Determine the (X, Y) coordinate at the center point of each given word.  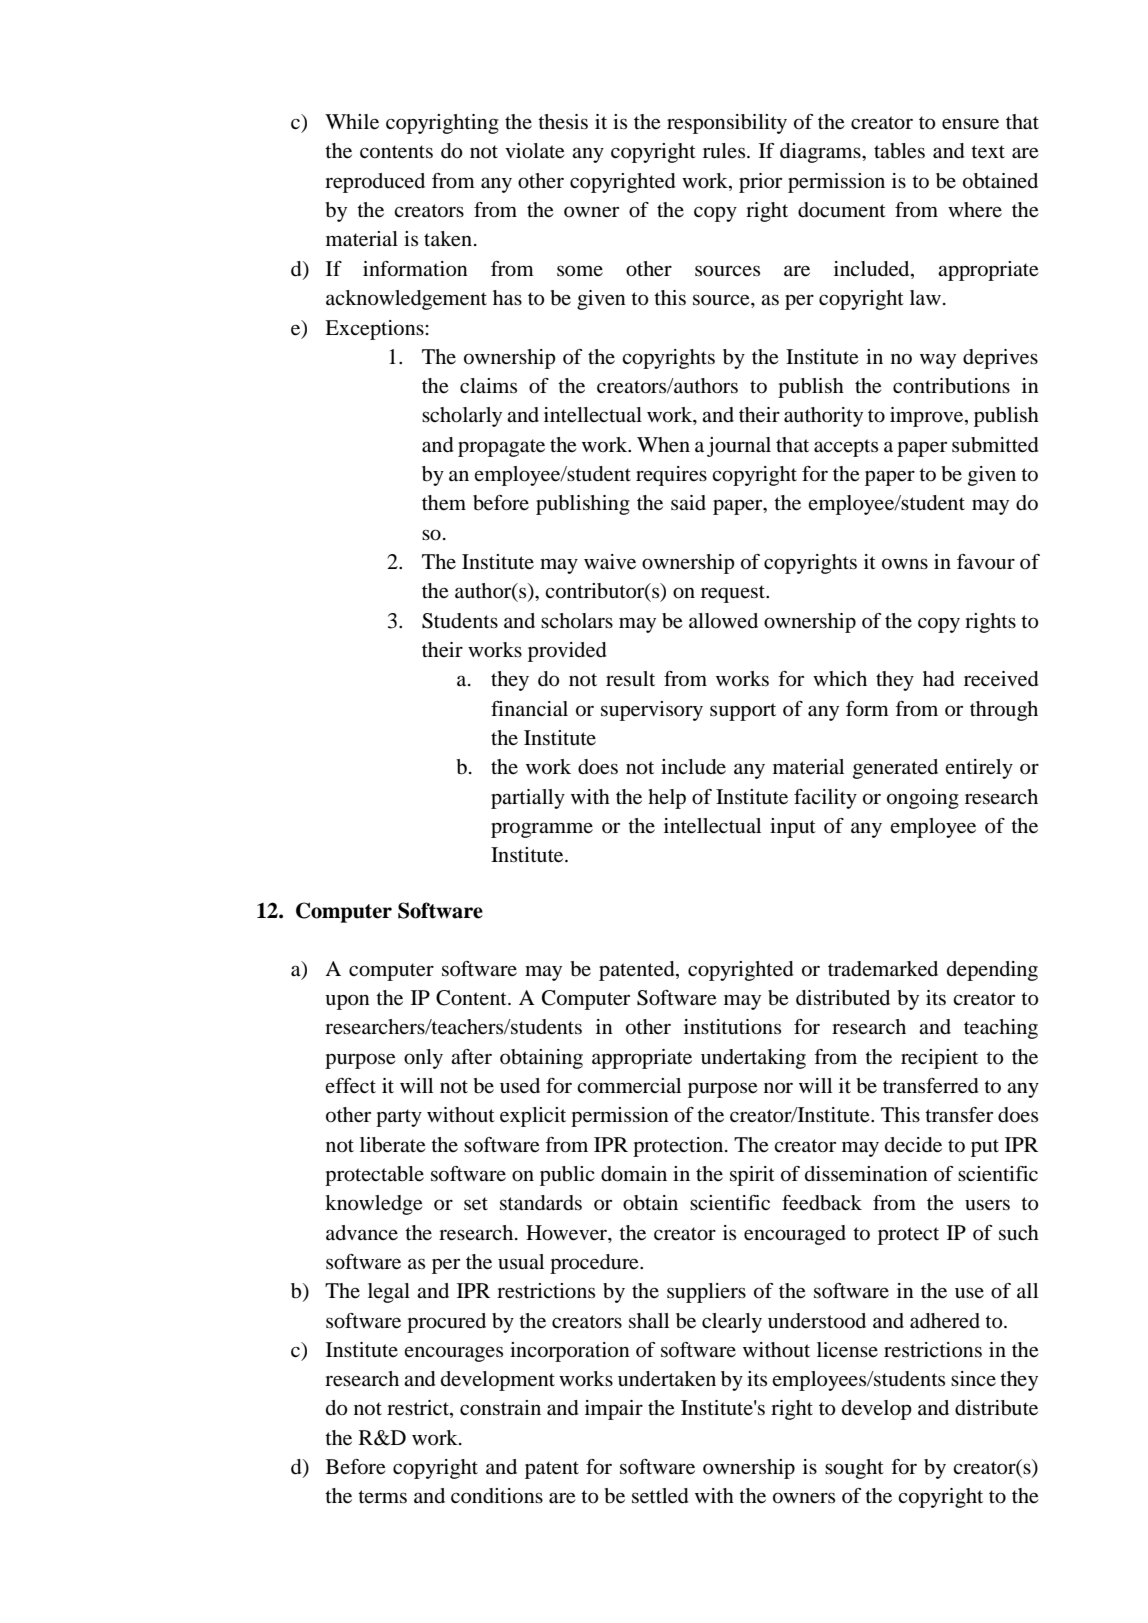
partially (528, 799)
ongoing (923, 799)
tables (899, 151)
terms (382, 1497)
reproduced (375, 183)
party (399, 1118)
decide (913, 1145)
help (667, 799)
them (444, 503)
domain (634, 1174)
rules (725, 151)
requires (671, 476)
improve (928, 417)
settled (660, 1496)
